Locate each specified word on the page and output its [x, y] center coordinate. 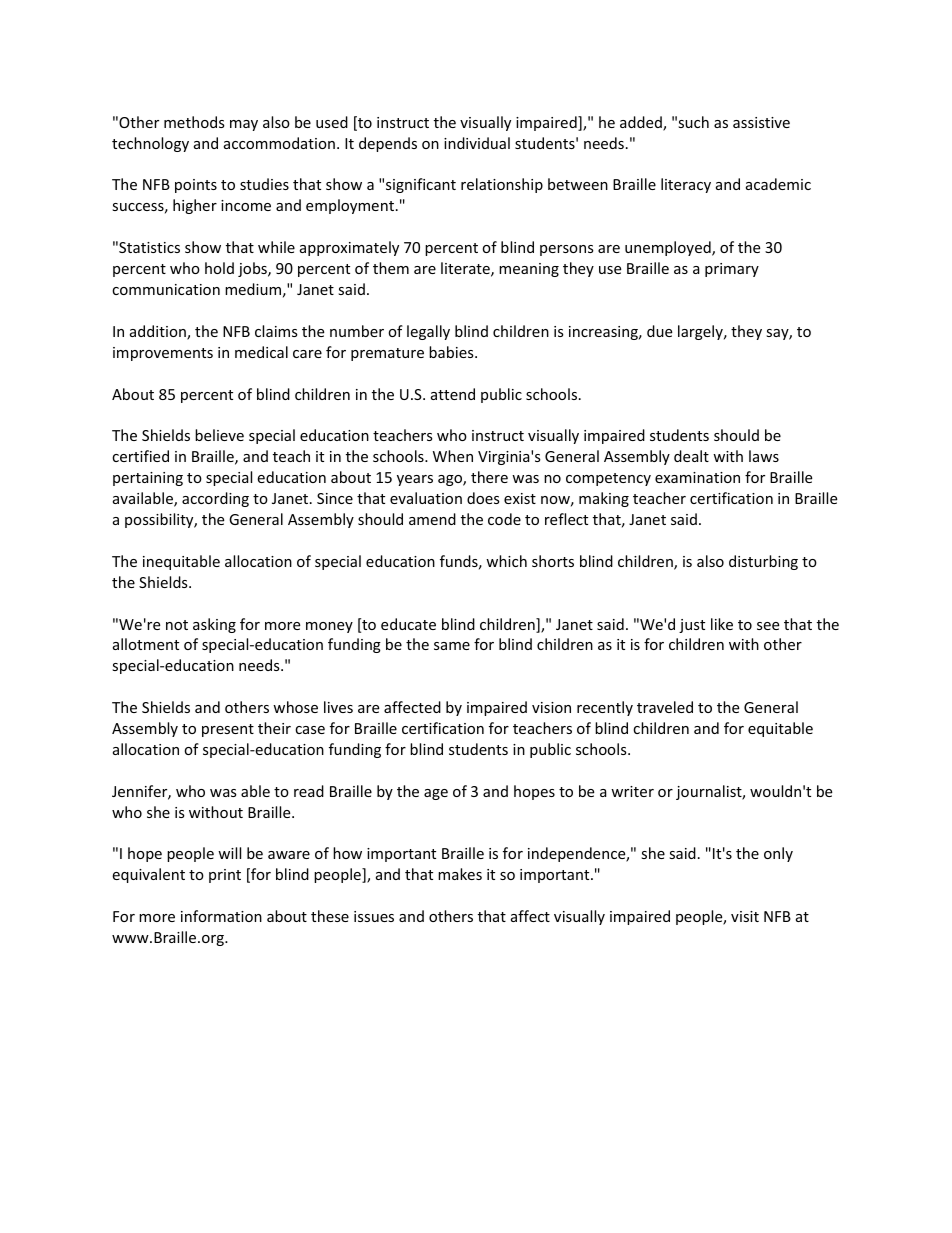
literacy [686, 185]
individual [477, 143]
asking [214, 625]
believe [219, 435]
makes [460, 874]
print [225, 876]
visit [745, 916]
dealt [691, 456]
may [244, 125]
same [452, 646]
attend [453, 394]
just [692, 626]
